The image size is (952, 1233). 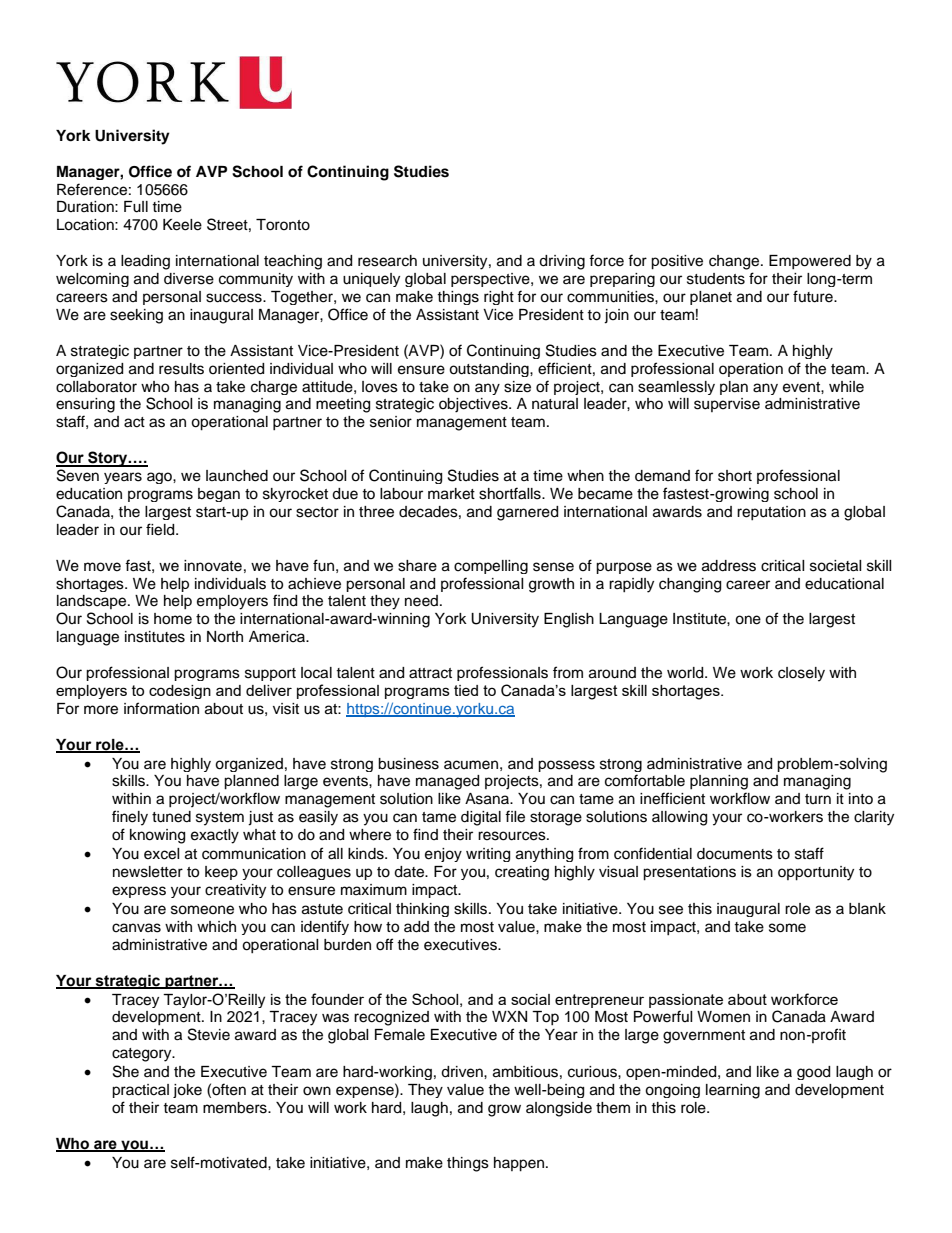 I want to click on closely, so click(x=801, y=674).
